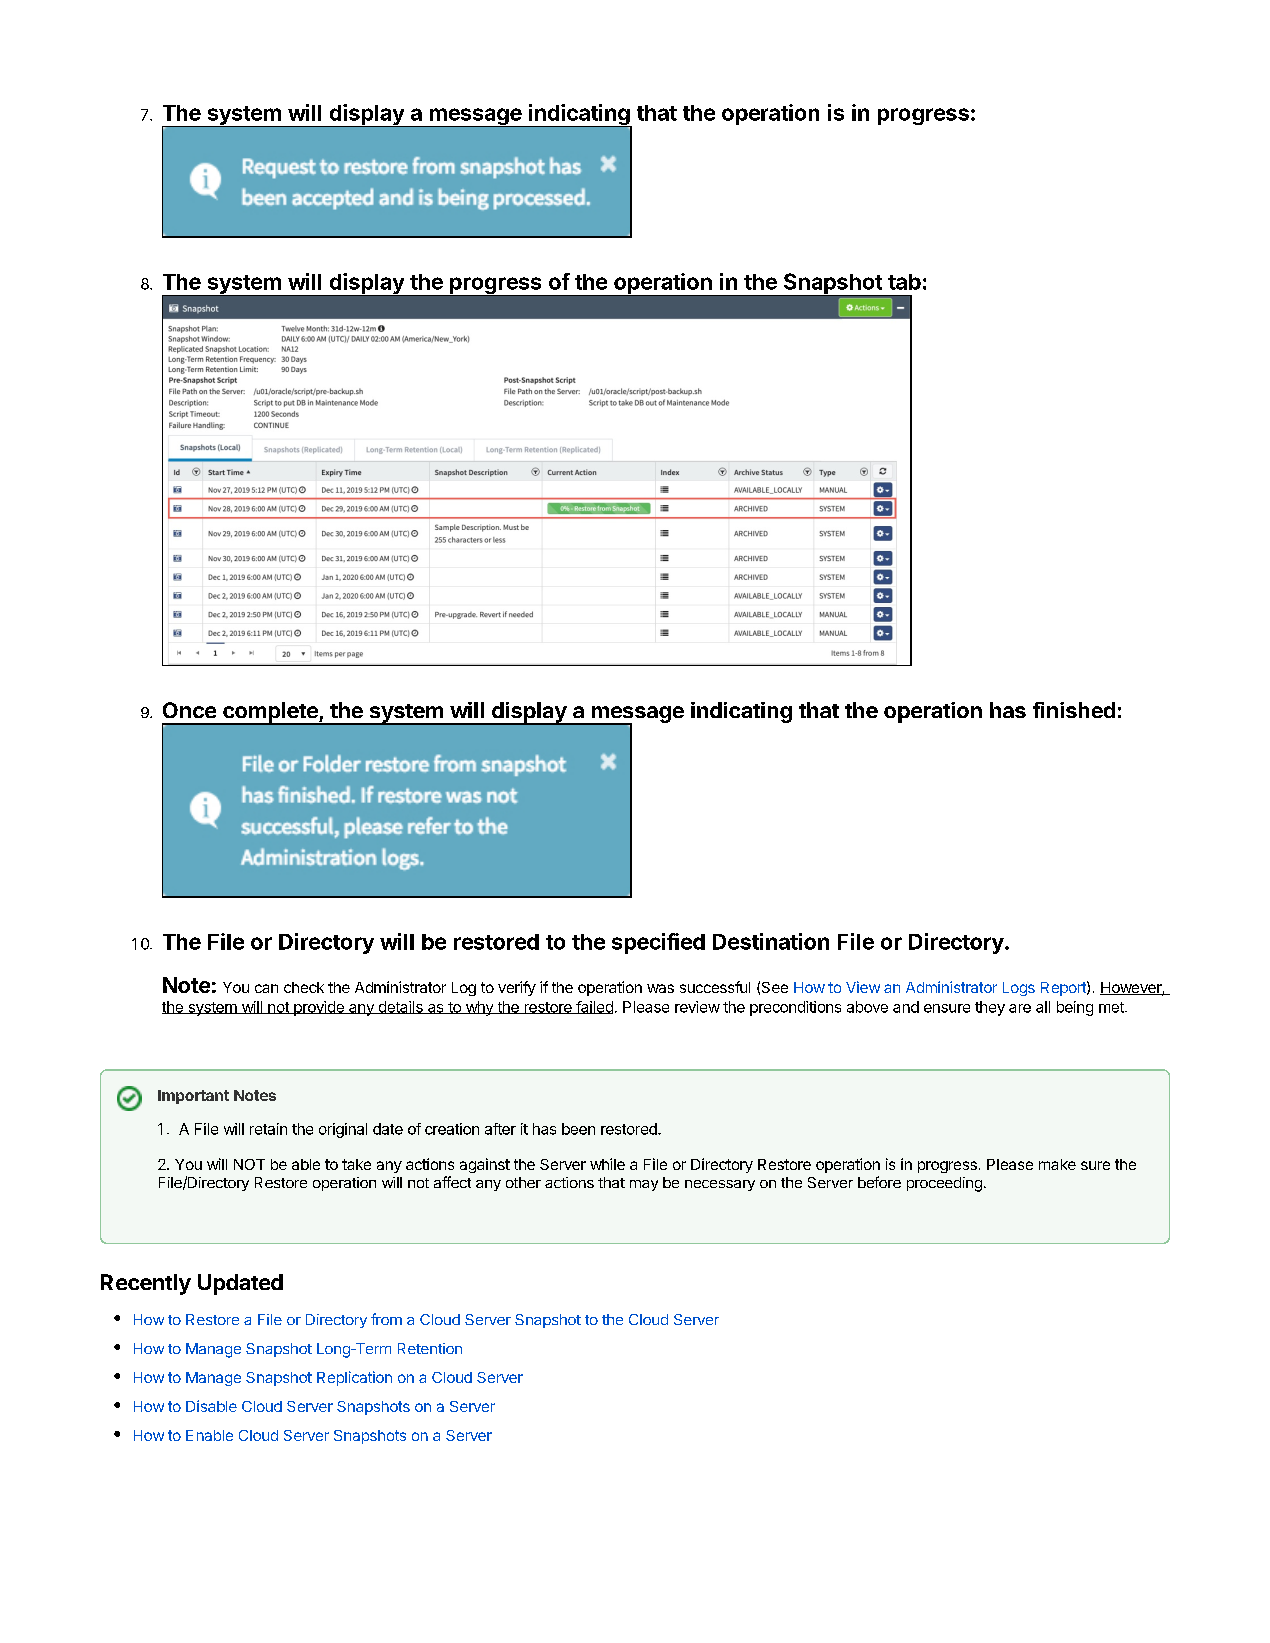 Image resolution: width=1270 pixels, height=1643 pixels. What do you see at coordinates (904, 282) in the image?
I see `tab` at bounding box center [904, 282].
